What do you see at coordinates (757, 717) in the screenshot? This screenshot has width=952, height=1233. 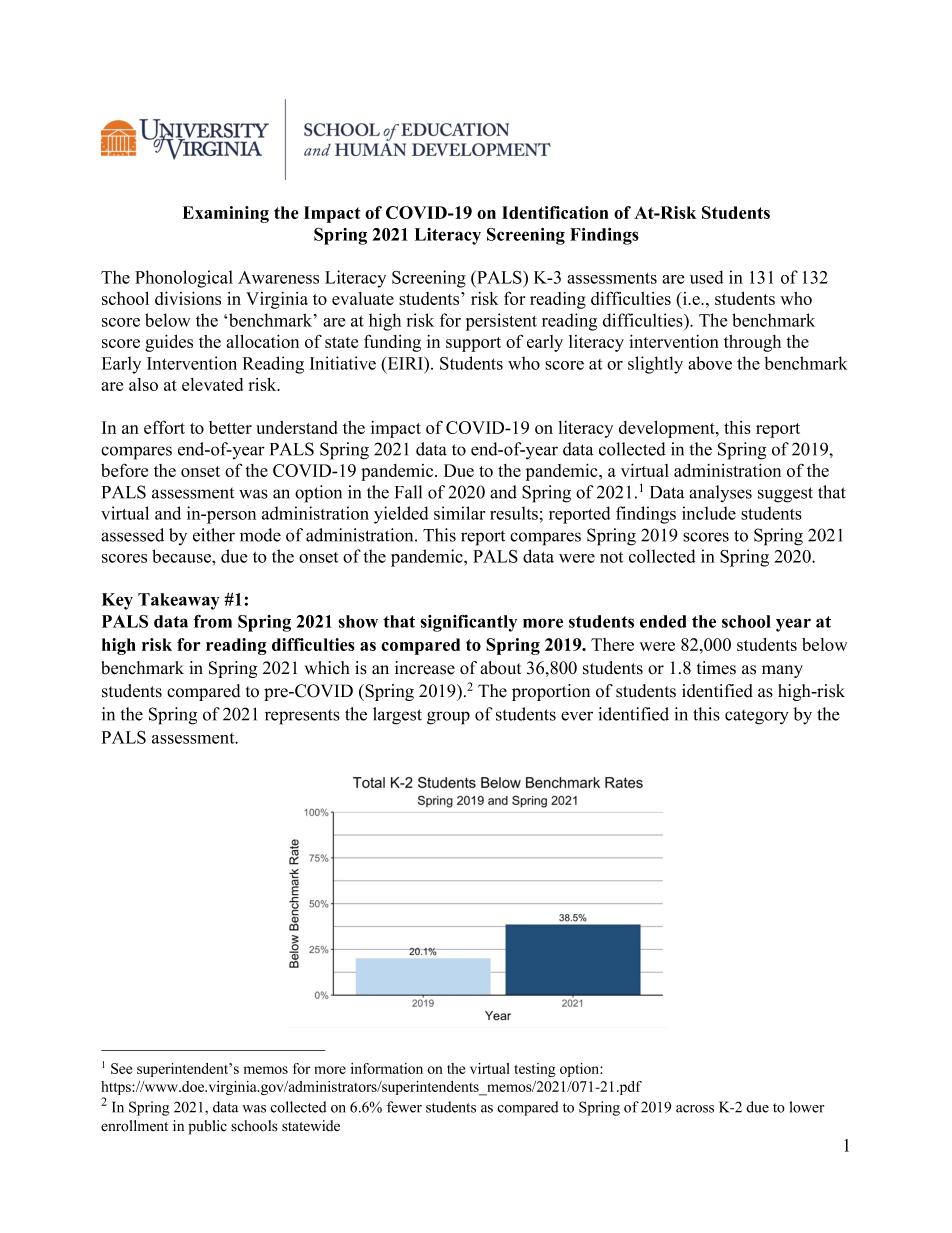 I see `category` at bounding box center [757, 717].
